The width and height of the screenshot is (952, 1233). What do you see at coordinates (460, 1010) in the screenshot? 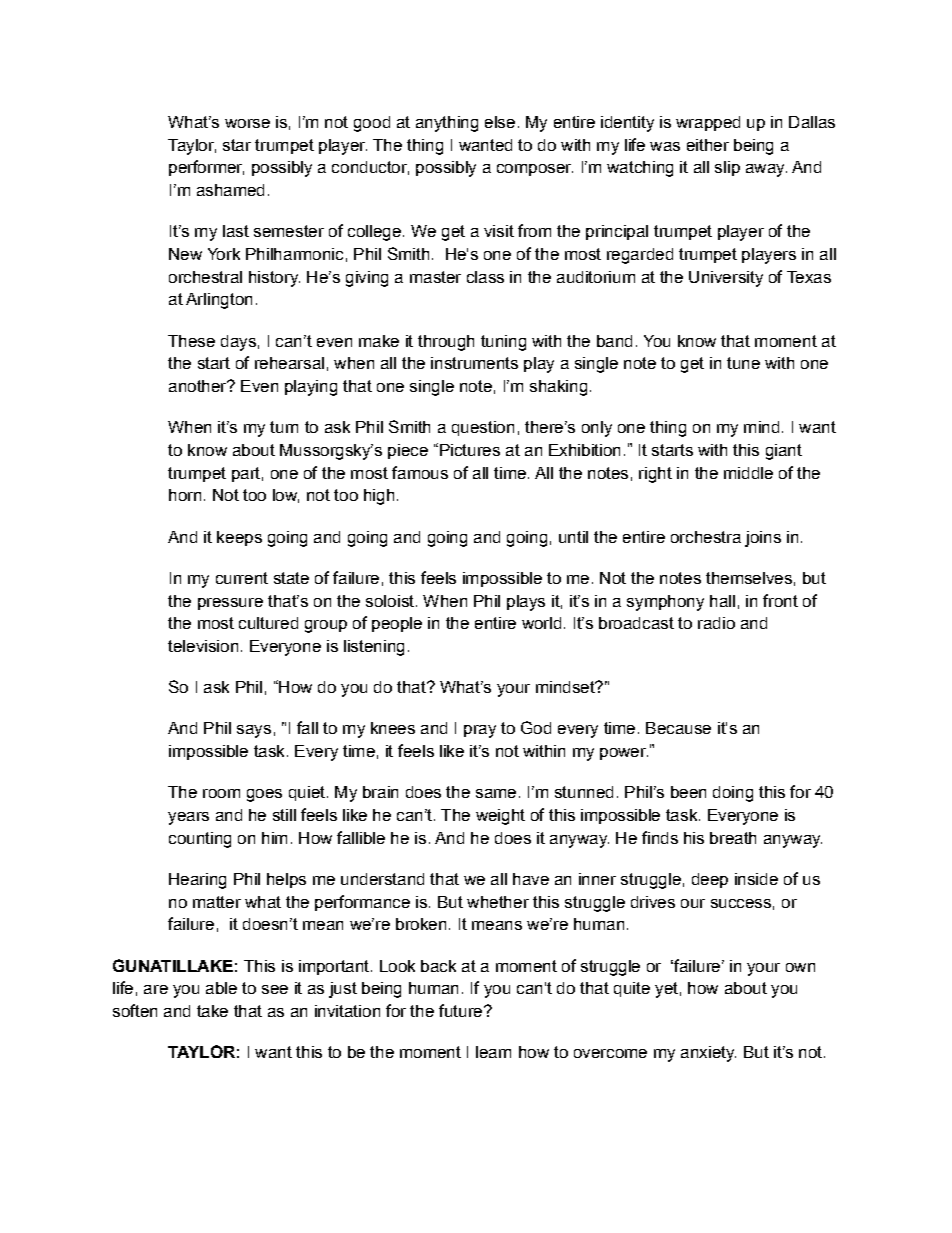
I see `future` at bounding box center [460, 1010].
